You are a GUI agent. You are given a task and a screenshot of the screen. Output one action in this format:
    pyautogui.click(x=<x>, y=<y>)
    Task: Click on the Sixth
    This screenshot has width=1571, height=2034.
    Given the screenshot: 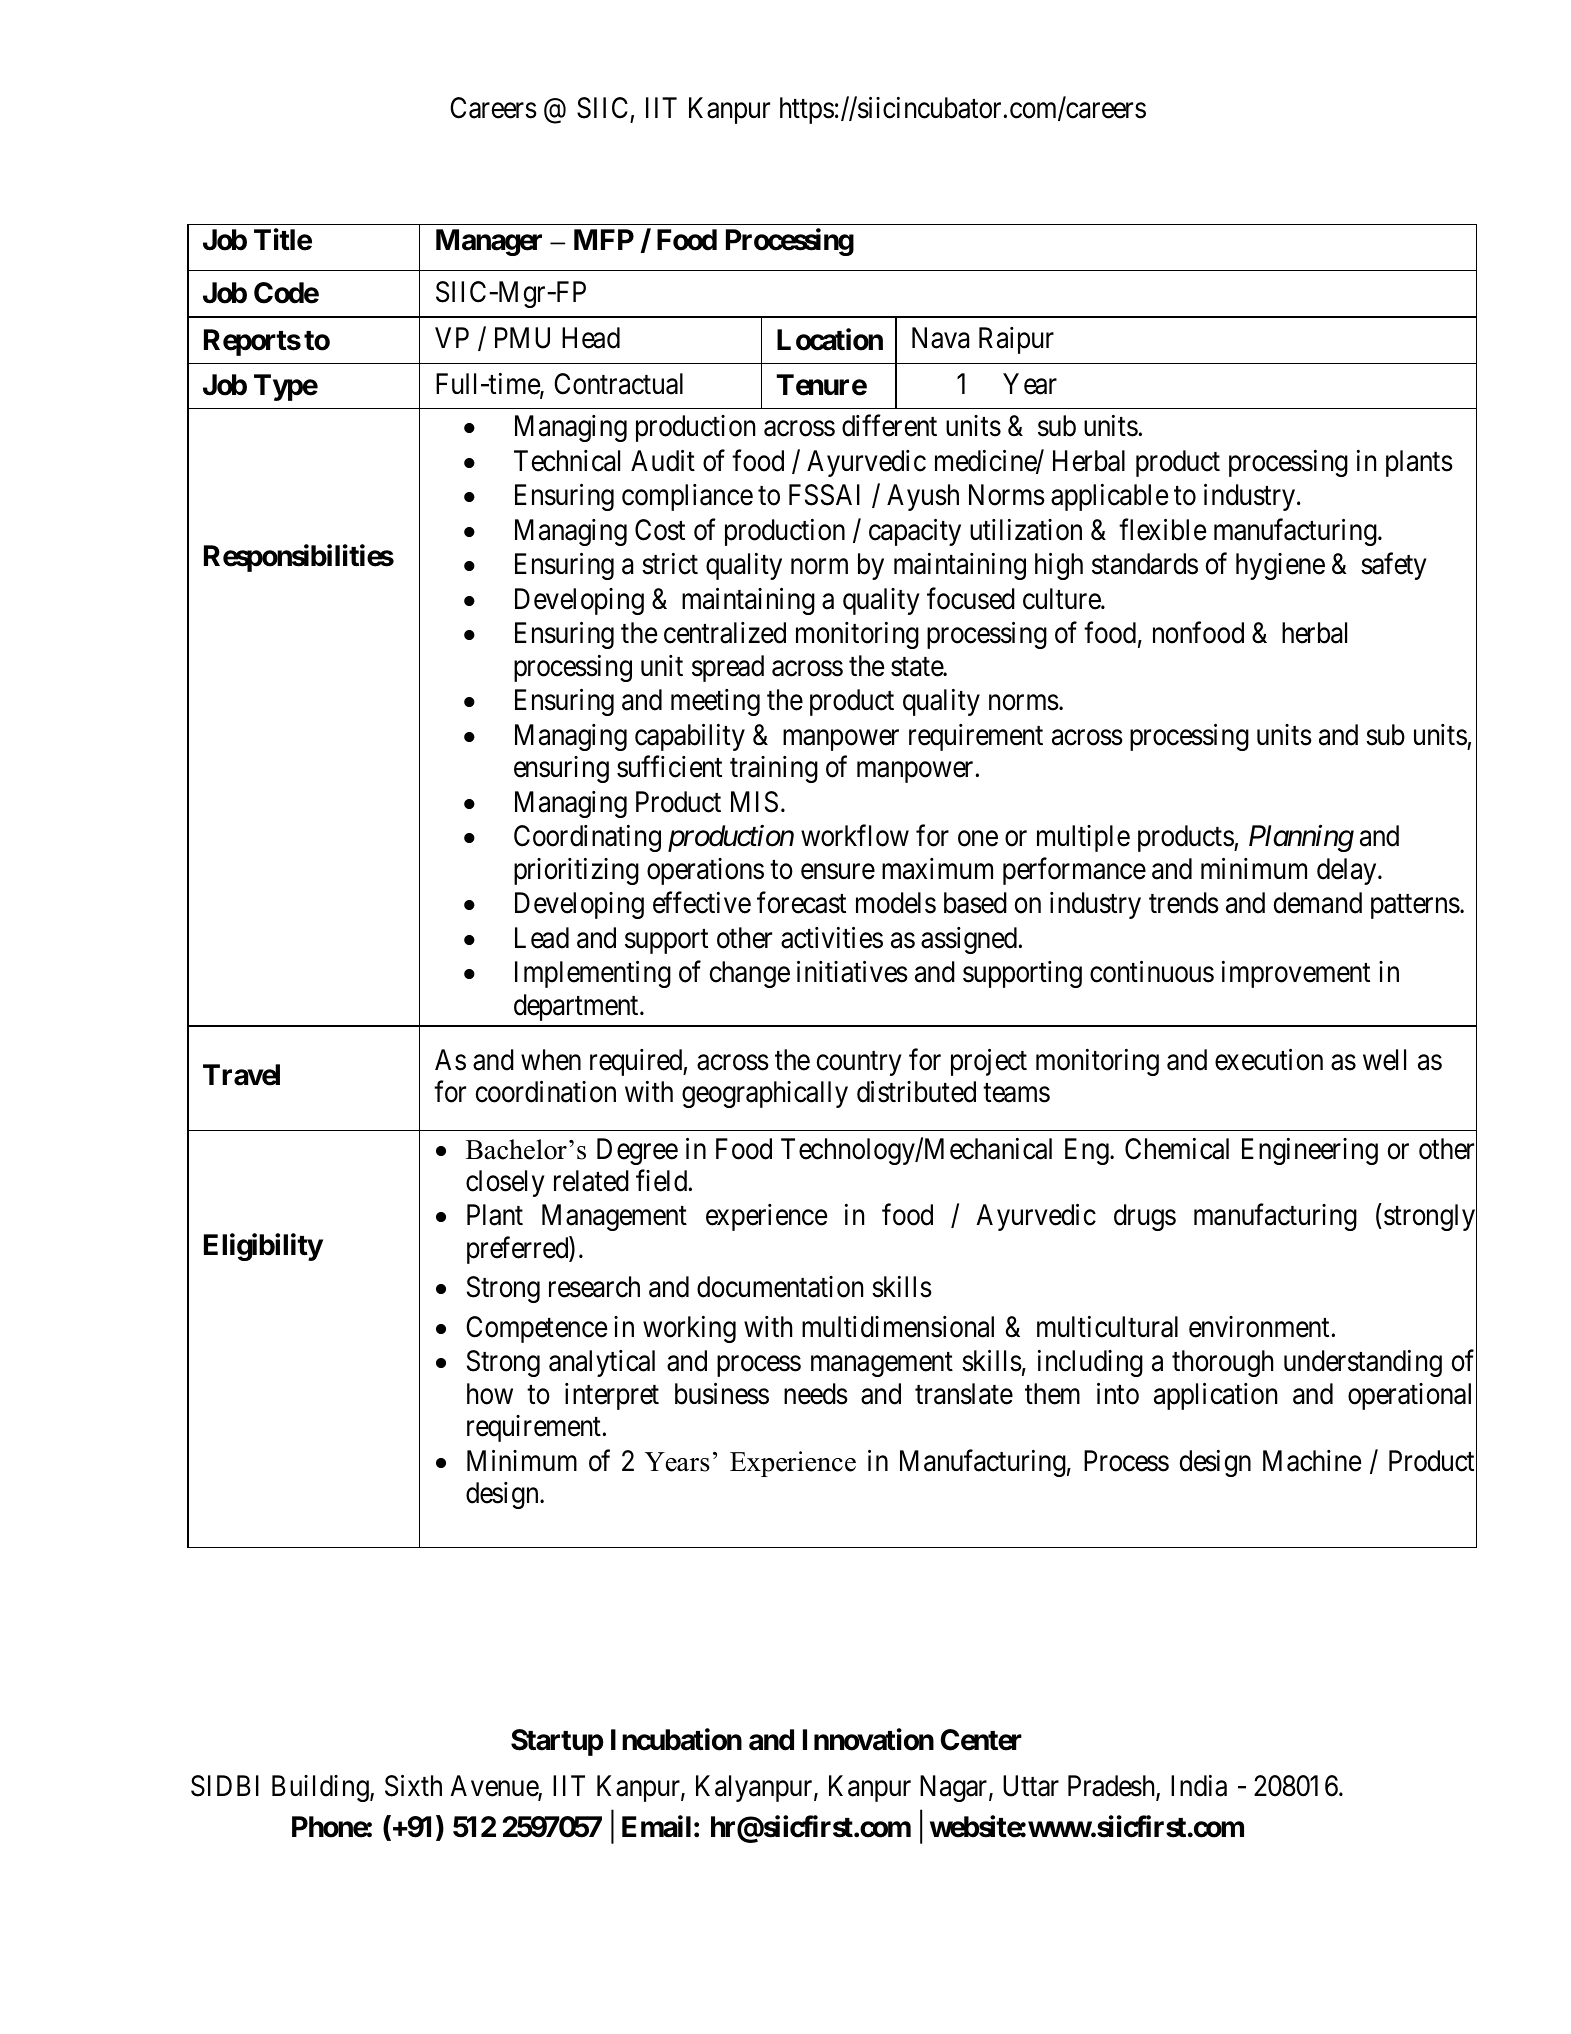 What is the action you would take?
    pyautogui.click(x=413, y=1786)
